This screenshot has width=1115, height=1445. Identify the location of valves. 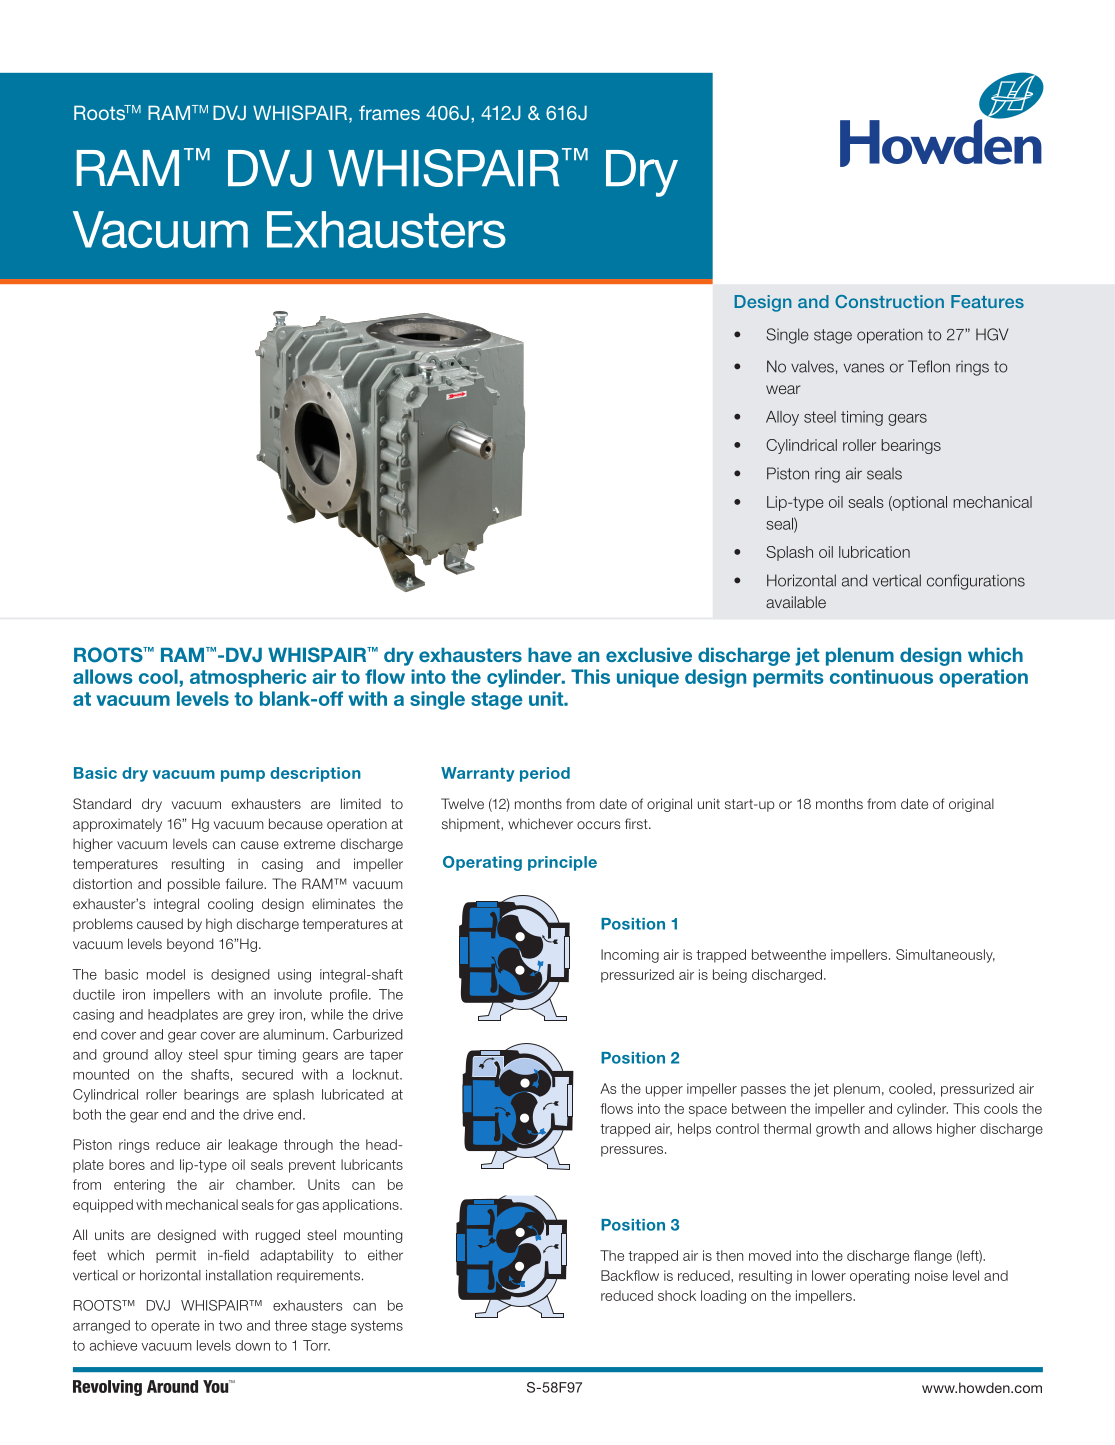
(812, 366).
